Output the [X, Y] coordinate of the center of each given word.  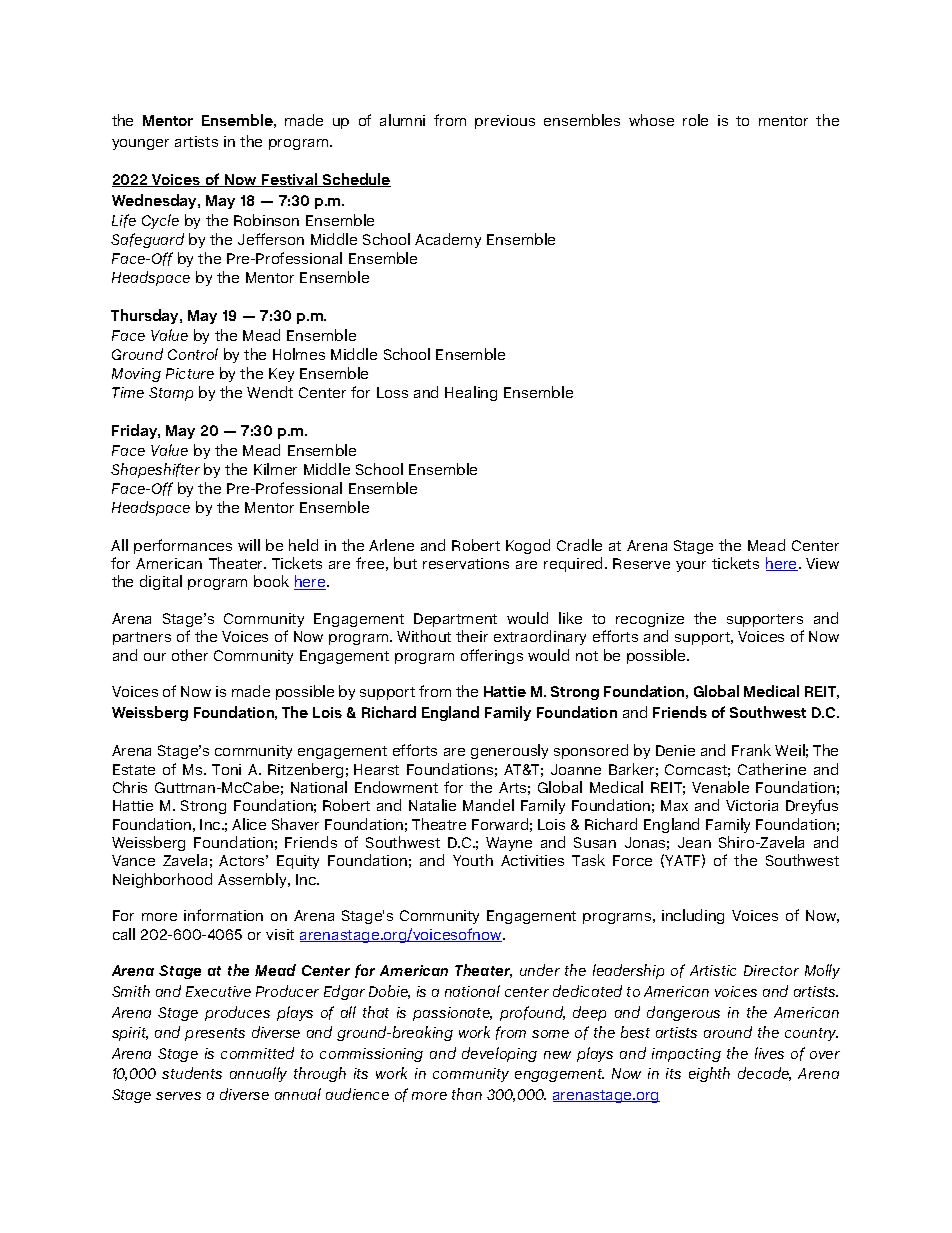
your [691, 566]
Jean [694, 842]
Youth [473, 860]
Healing [471, 393]
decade [764, 1074]
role [695, 120]
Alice [249, 824]
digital [161, 582]
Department [455, 620]
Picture [190, 373]
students [192, 1073]
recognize [650, 620]
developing [499, 1054]
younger [140, 144]
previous [505, 122]
